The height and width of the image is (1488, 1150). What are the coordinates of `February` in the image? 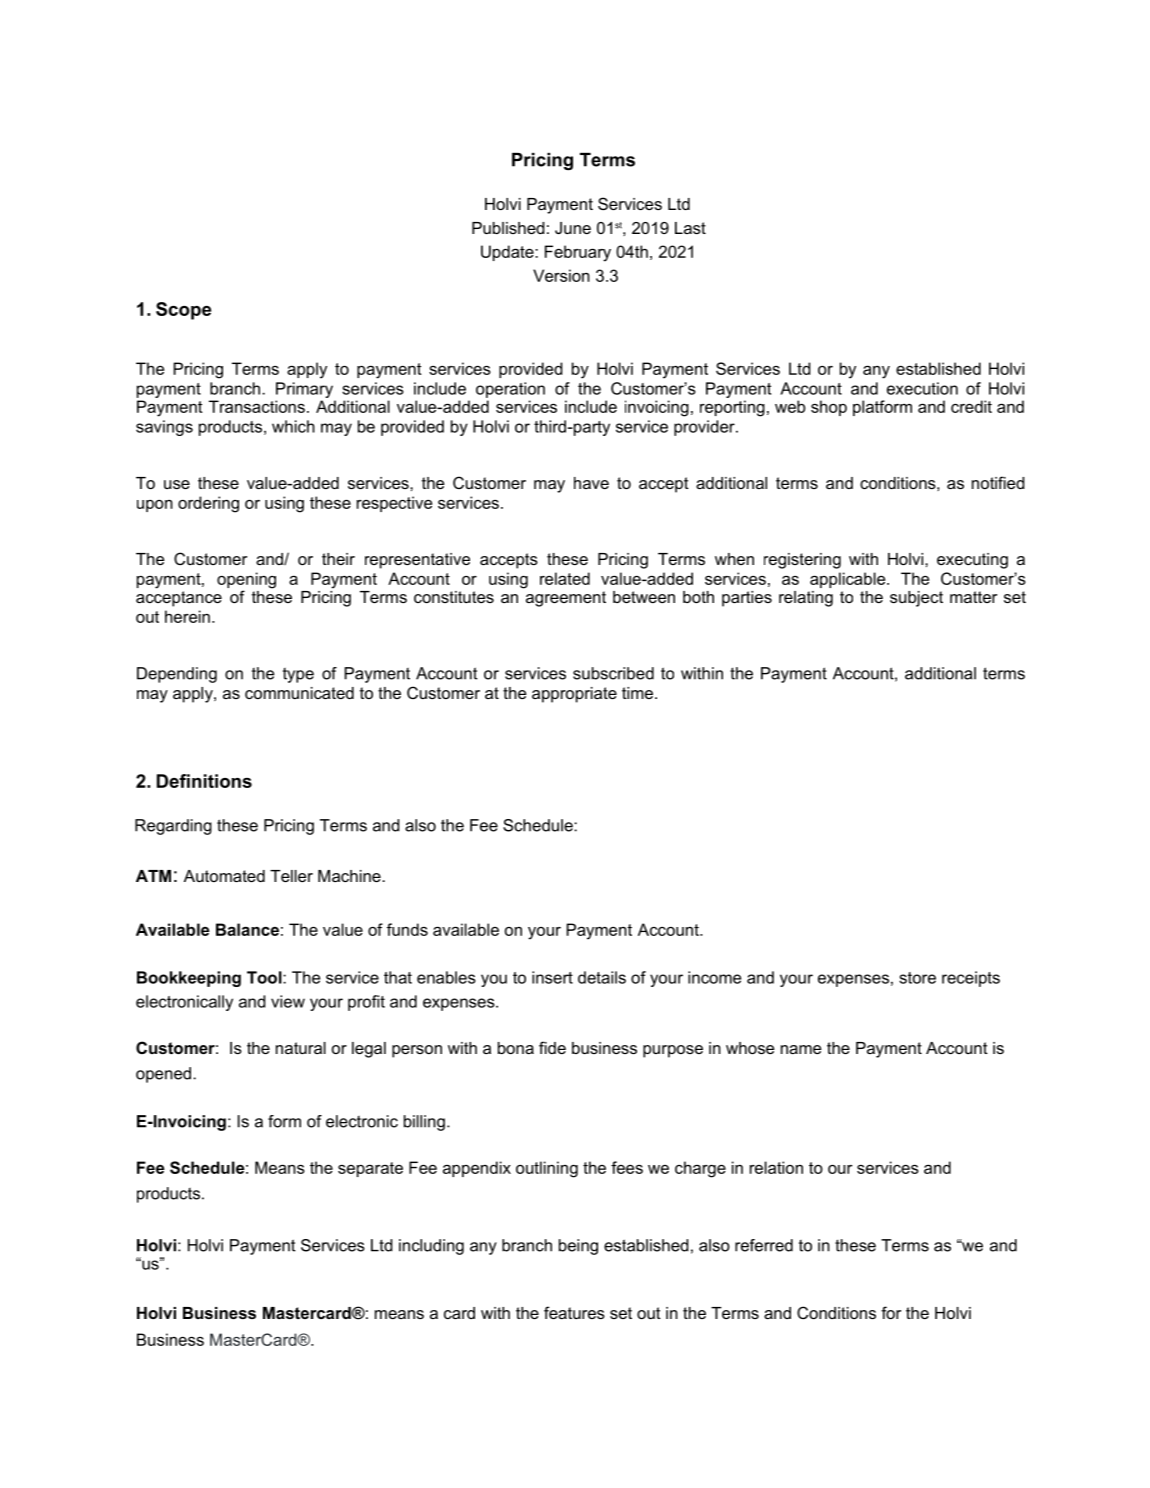 It's located at (578, 253).
